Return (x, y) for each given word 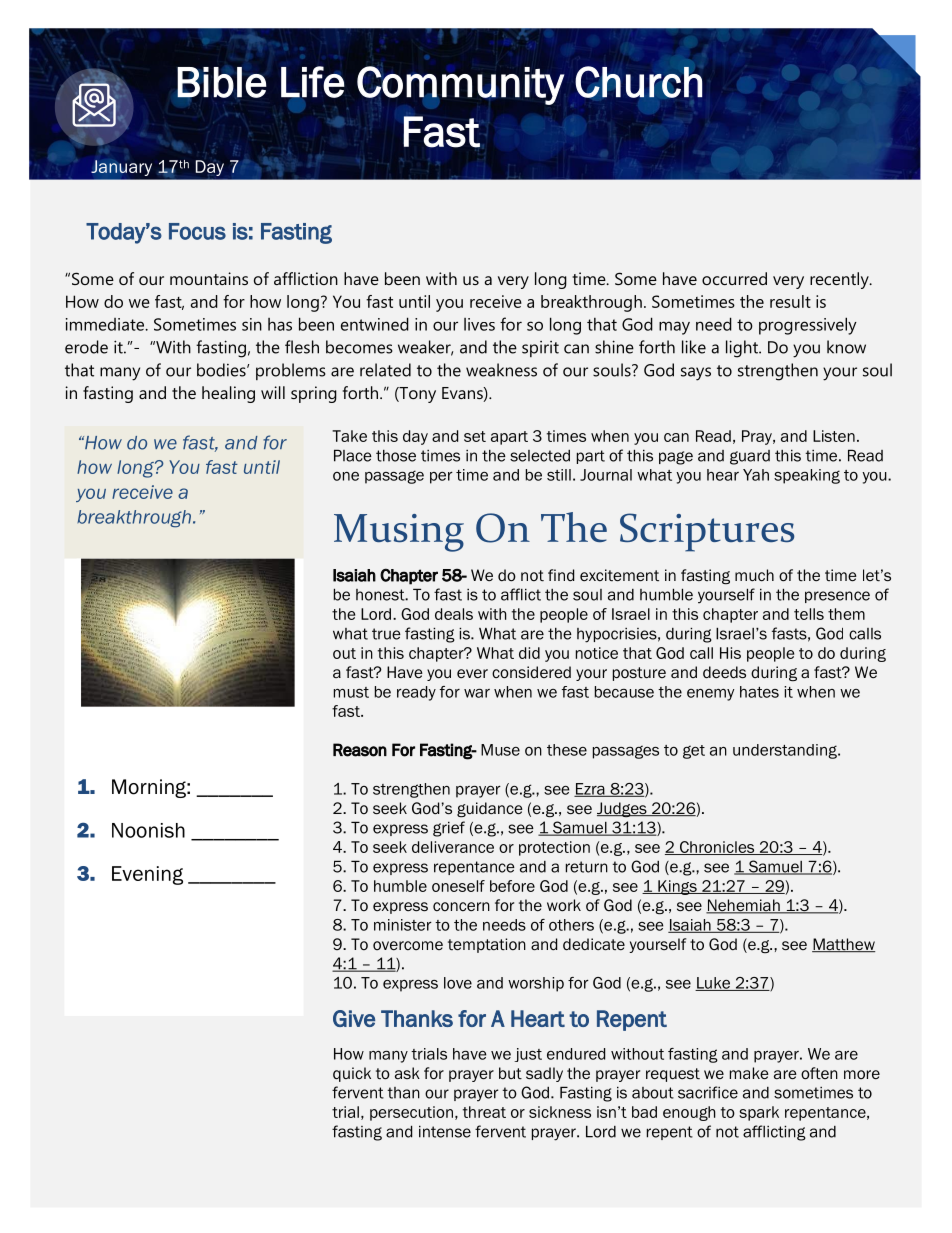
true (386, 634)
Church (638, 82)
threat (484, 1112)
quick (352, 1074)
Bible (221, 83)
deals (454, 614)
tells (809, 614)
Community (461, 85)
